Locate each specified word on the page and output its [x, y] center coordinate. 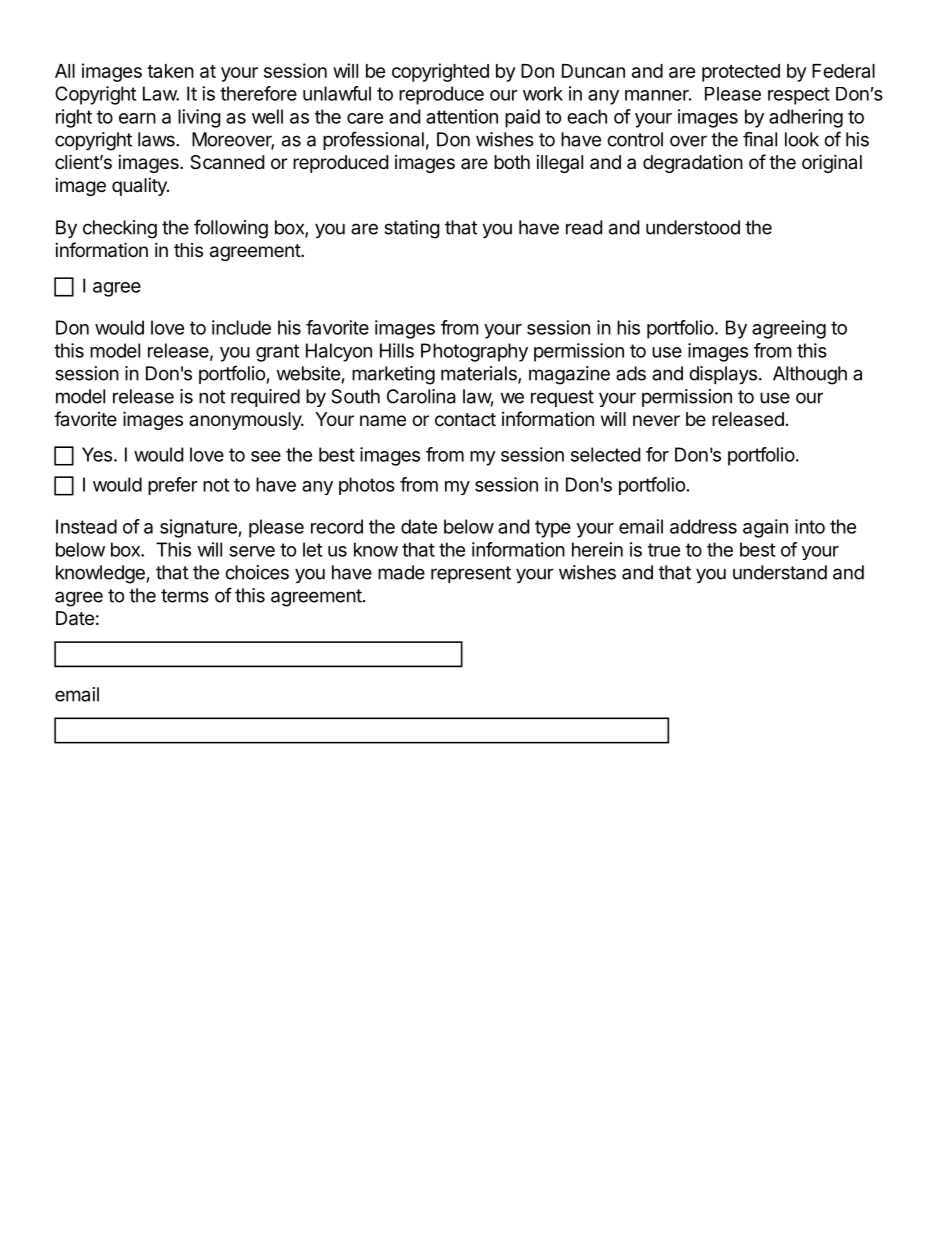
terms [185, 596]
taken [170, 71]
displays [723, 375]
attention [462, 116]
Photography [474, 352]
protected [741, 73]
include [241, 327]
